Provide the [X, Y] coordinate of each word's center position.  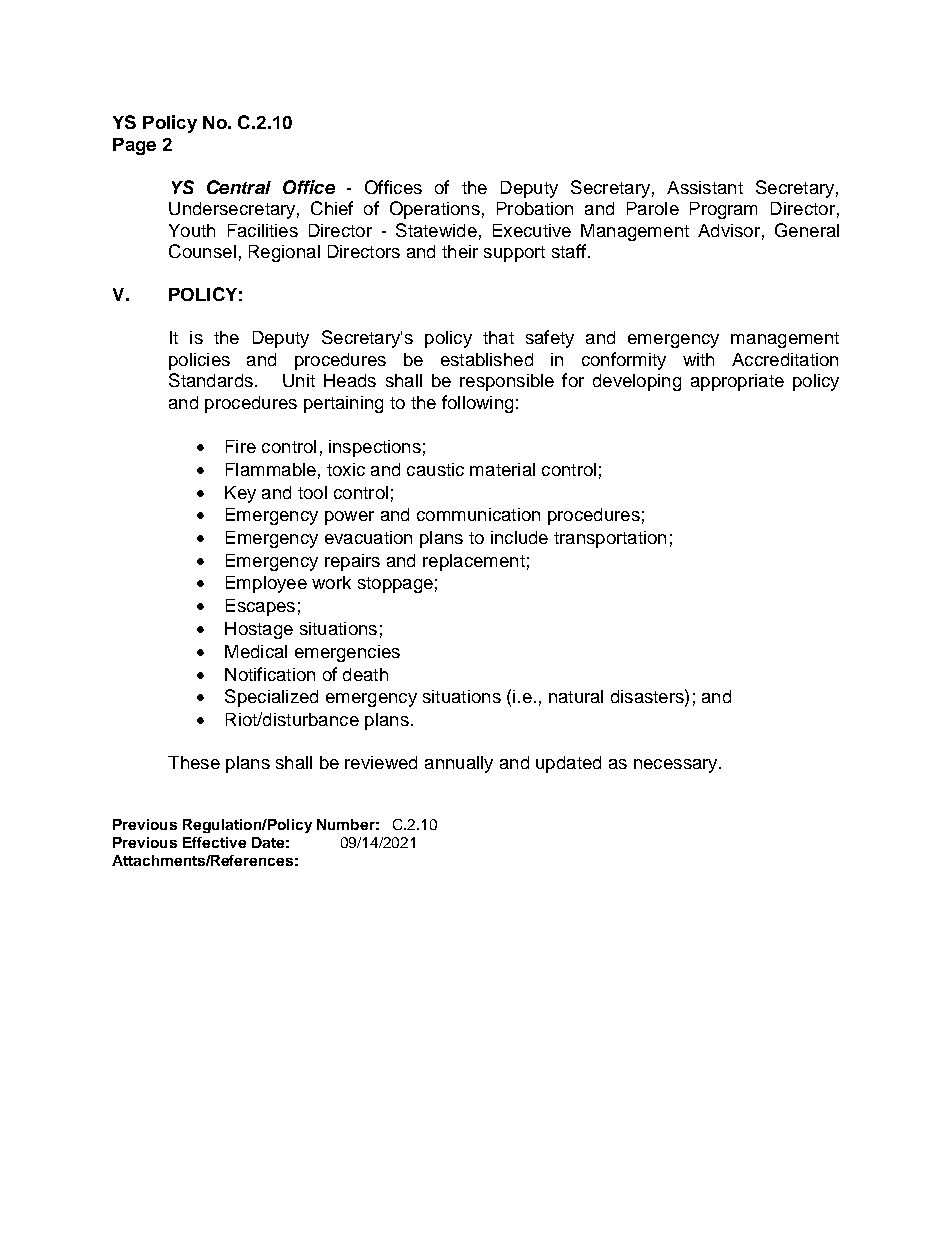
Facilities [263, 230]
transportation [610, 539]
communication [478, 514]
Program [723, 210]
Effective [214, 842]
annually [459, 764]
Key [240, 494]
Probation [535, 208]
